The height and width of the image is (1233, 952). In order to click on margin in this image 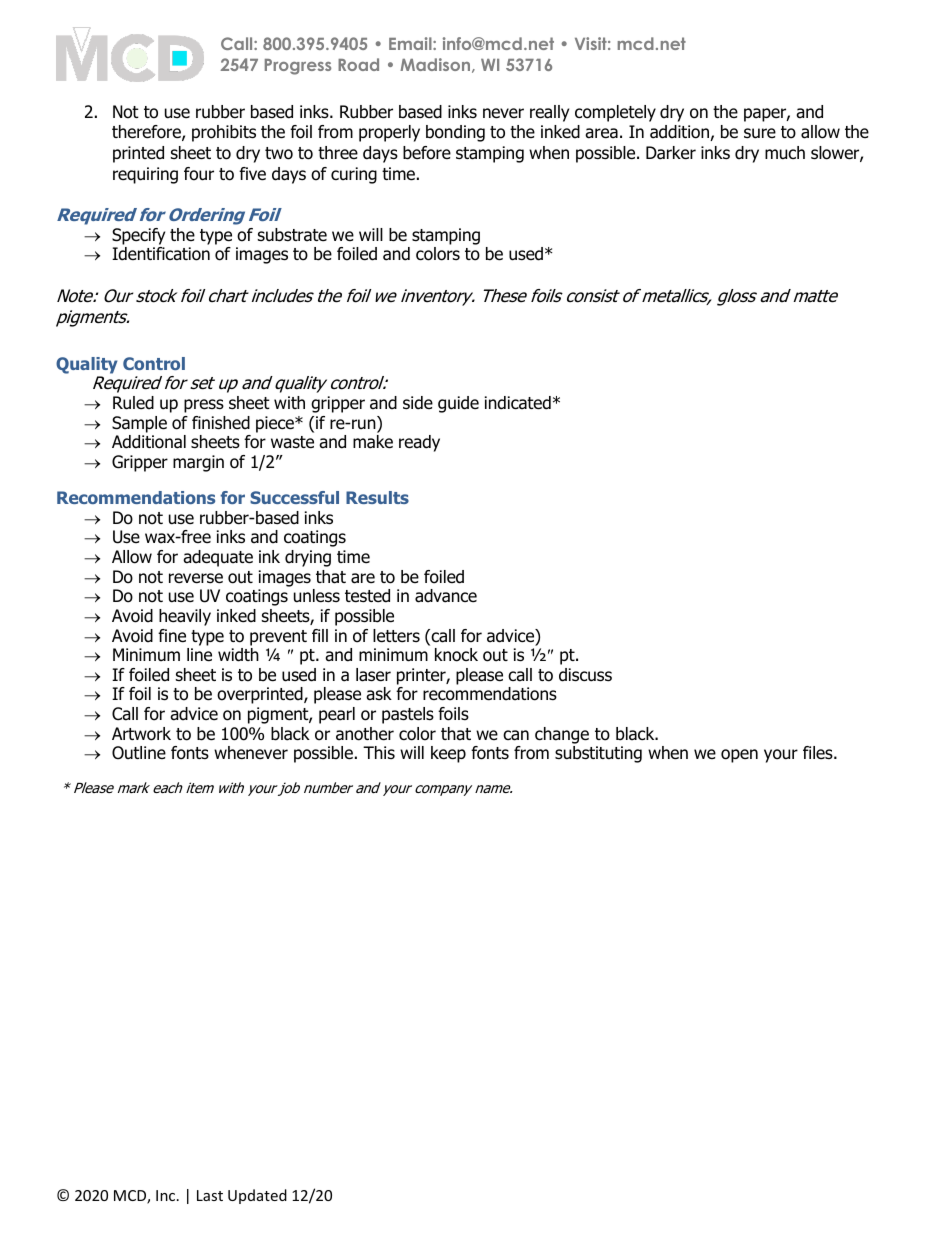, I will do `click(198, 463)`.
